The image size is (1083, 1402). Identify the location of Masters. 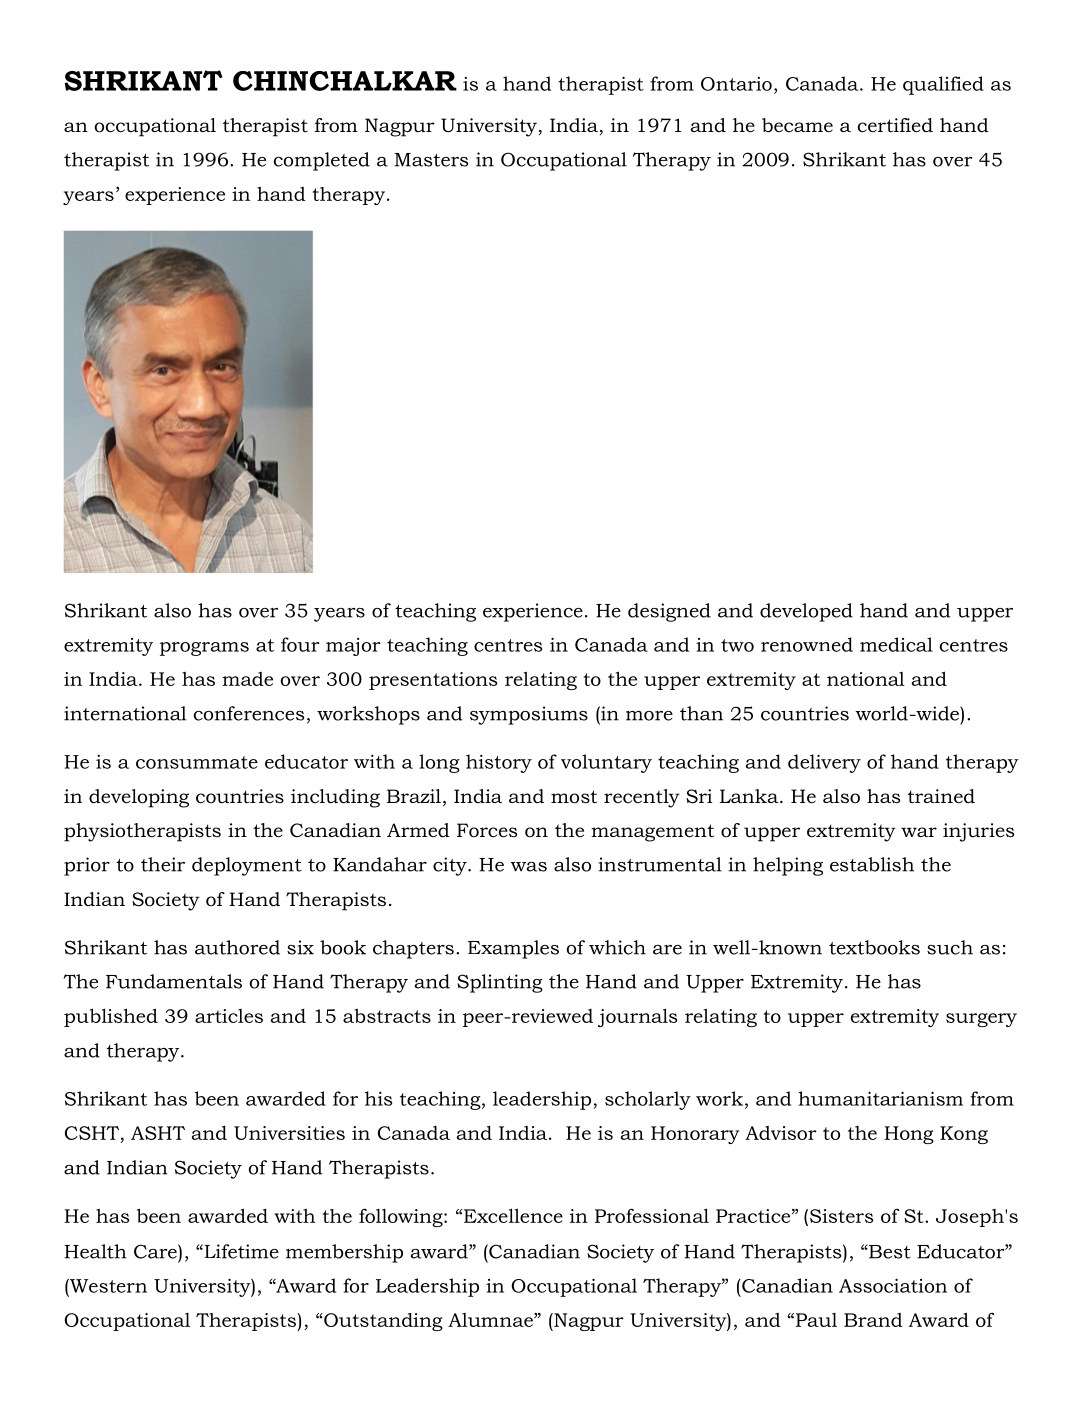
(431, 160).
